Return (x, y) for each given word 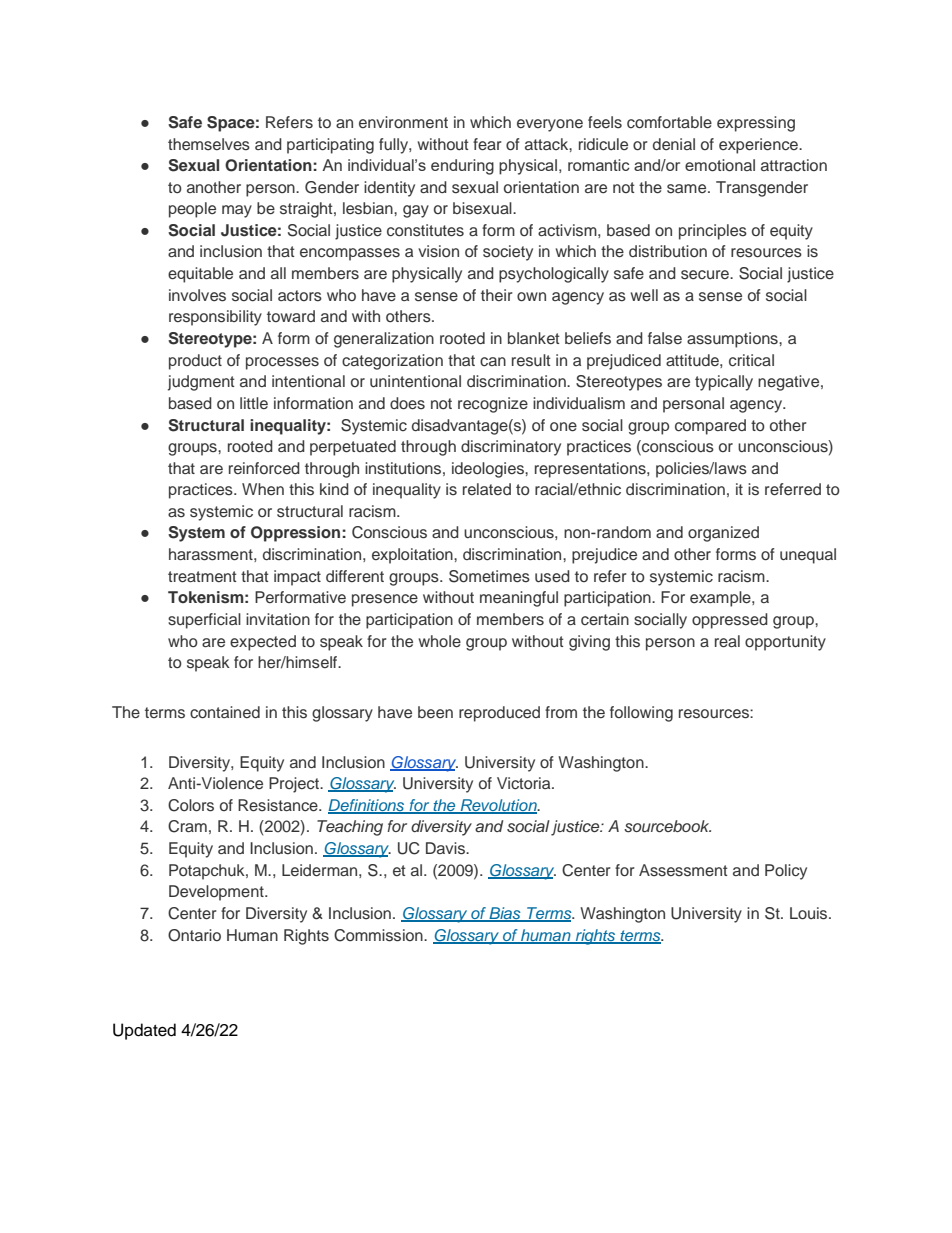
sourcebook (667, 826)
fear (487, 144)
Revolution (498, 806)
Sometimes (489, 576)
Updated (144, 1031)
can (493, 362)
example (721, 599)
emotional (720, 165)
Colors (191, 805)
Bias (505, 914)
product (195, 362)
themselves (209, 144)
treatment (202, 577)
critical (751, 360)
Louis (810, 913)
